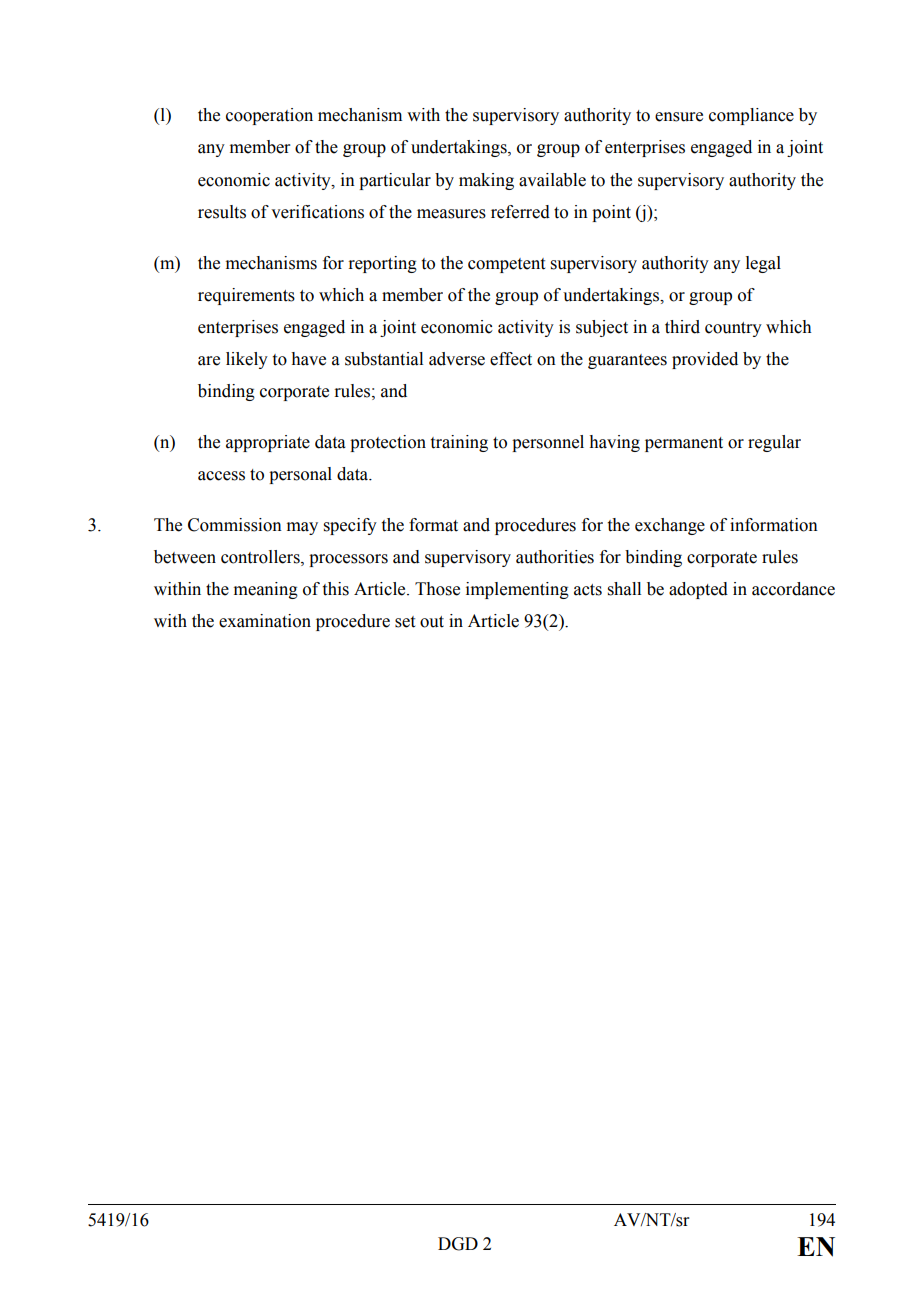 This screenshot has height=1308, width=924. Describe the element at coordinates (432, 622) in the screenshot. I see `out` at that location.
